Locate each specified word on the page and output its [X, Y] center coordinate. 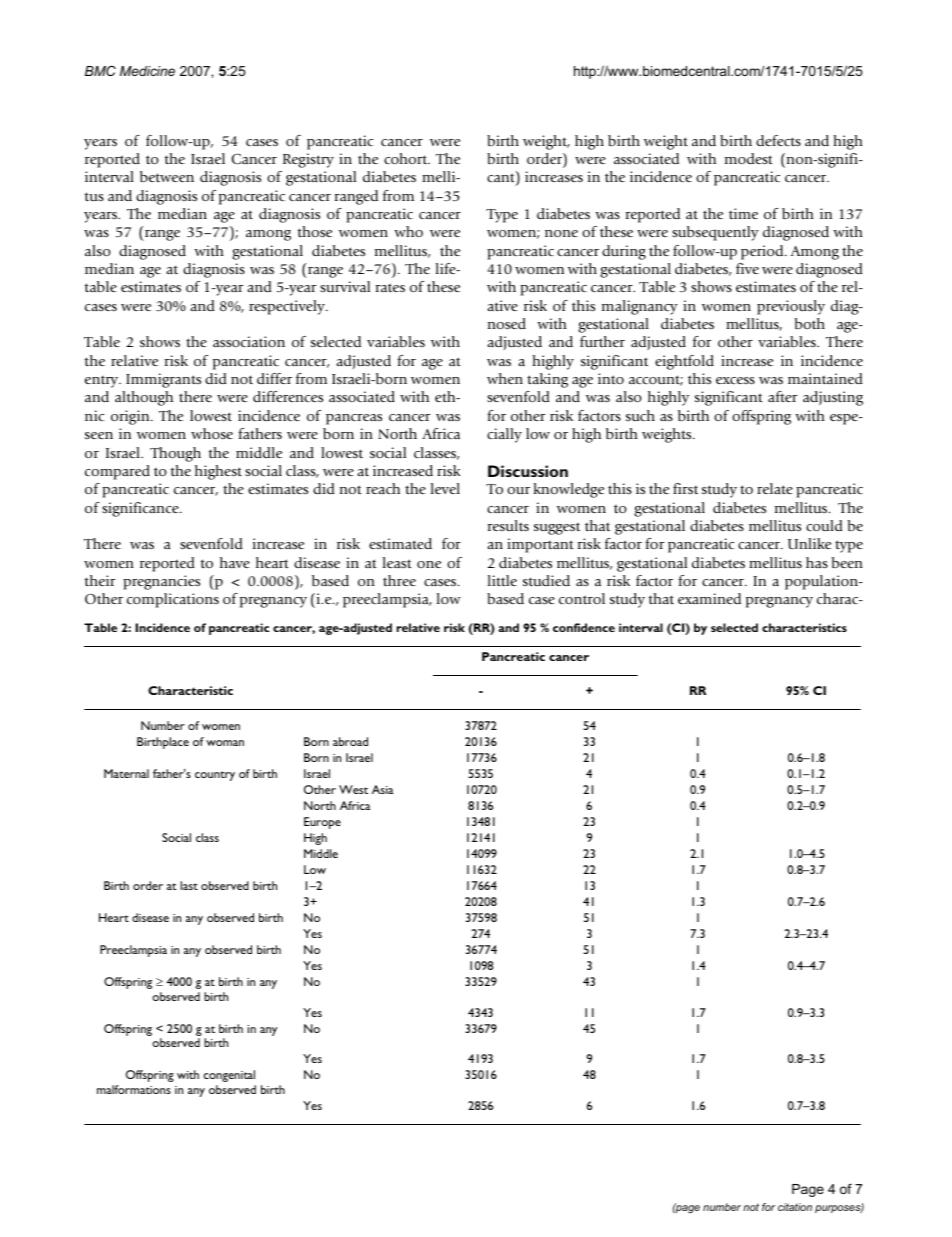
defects [778, 140]
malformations [134, 1089]
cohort [407, 158]
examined [709, 598]
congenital [229, 1076]
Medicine [147, 71]
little [502, 580]
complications [173, 600]
